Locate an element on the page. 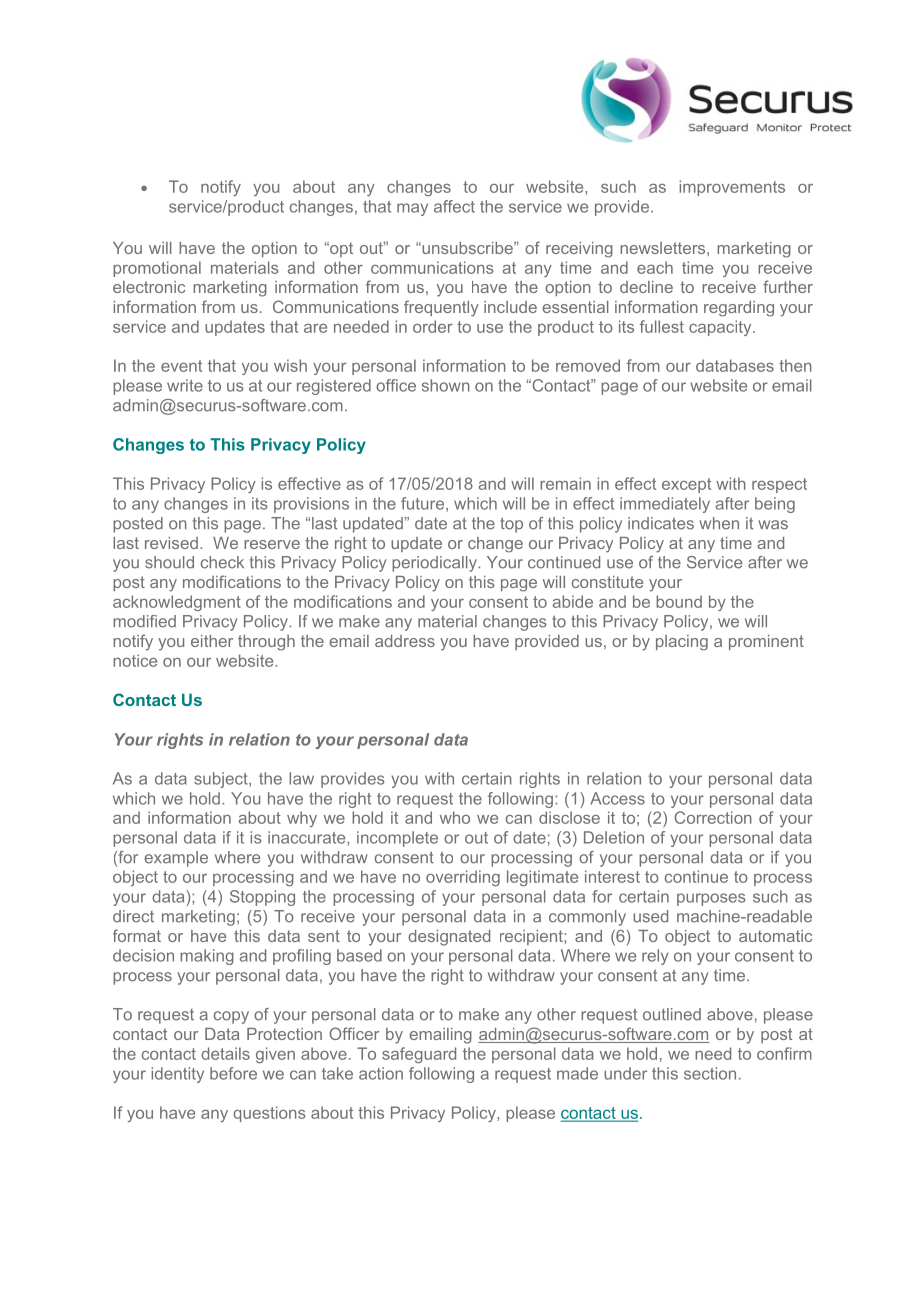 The image size is (924, 1308). before is located at coordinates (233, 1073).
